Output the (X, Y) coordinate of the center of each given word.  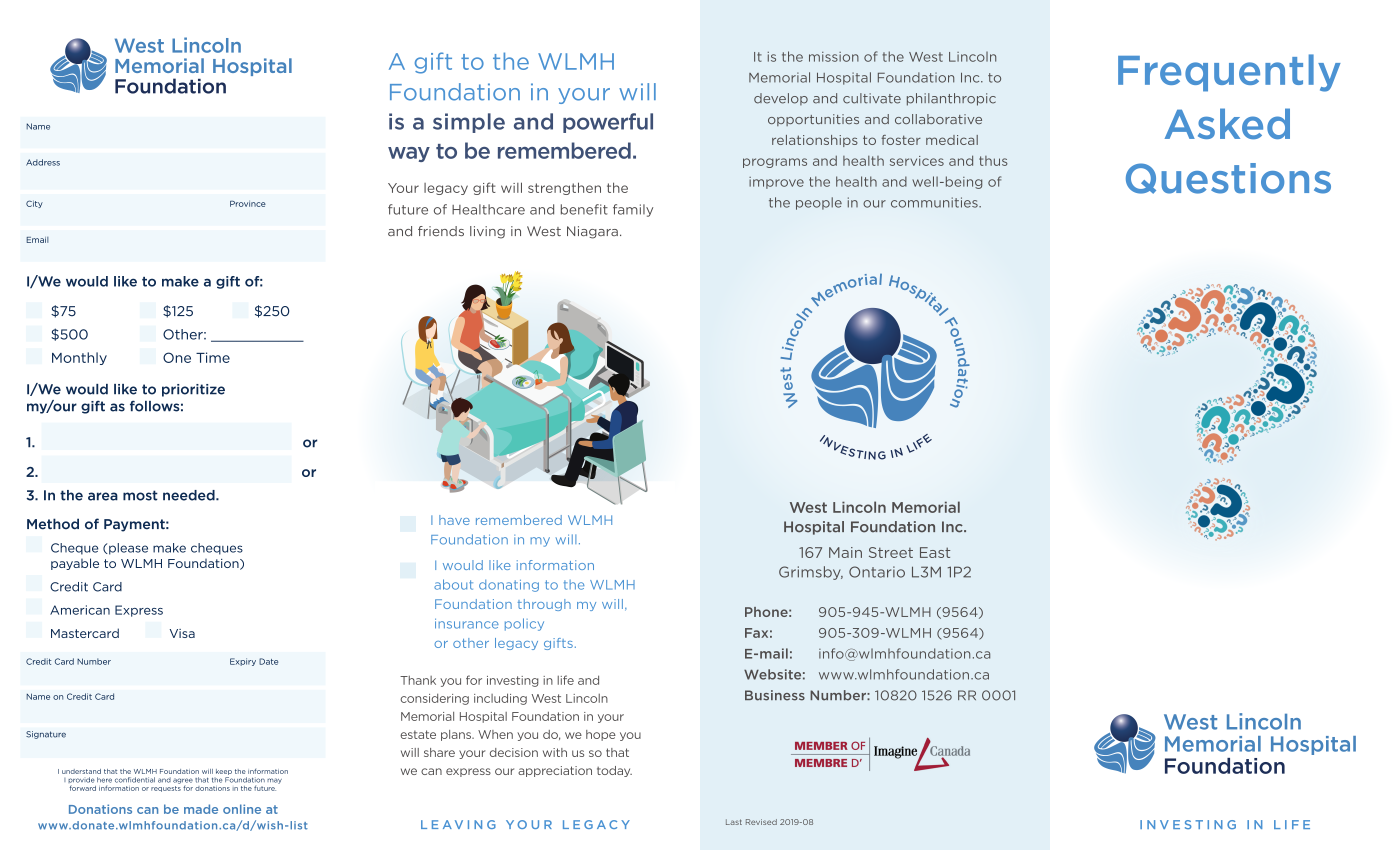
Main (845, 552)
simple (469, 123)
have (454, 520)
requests (166, 789)
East (935, 552)
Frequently (1229, 73)
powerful (608, 123)
